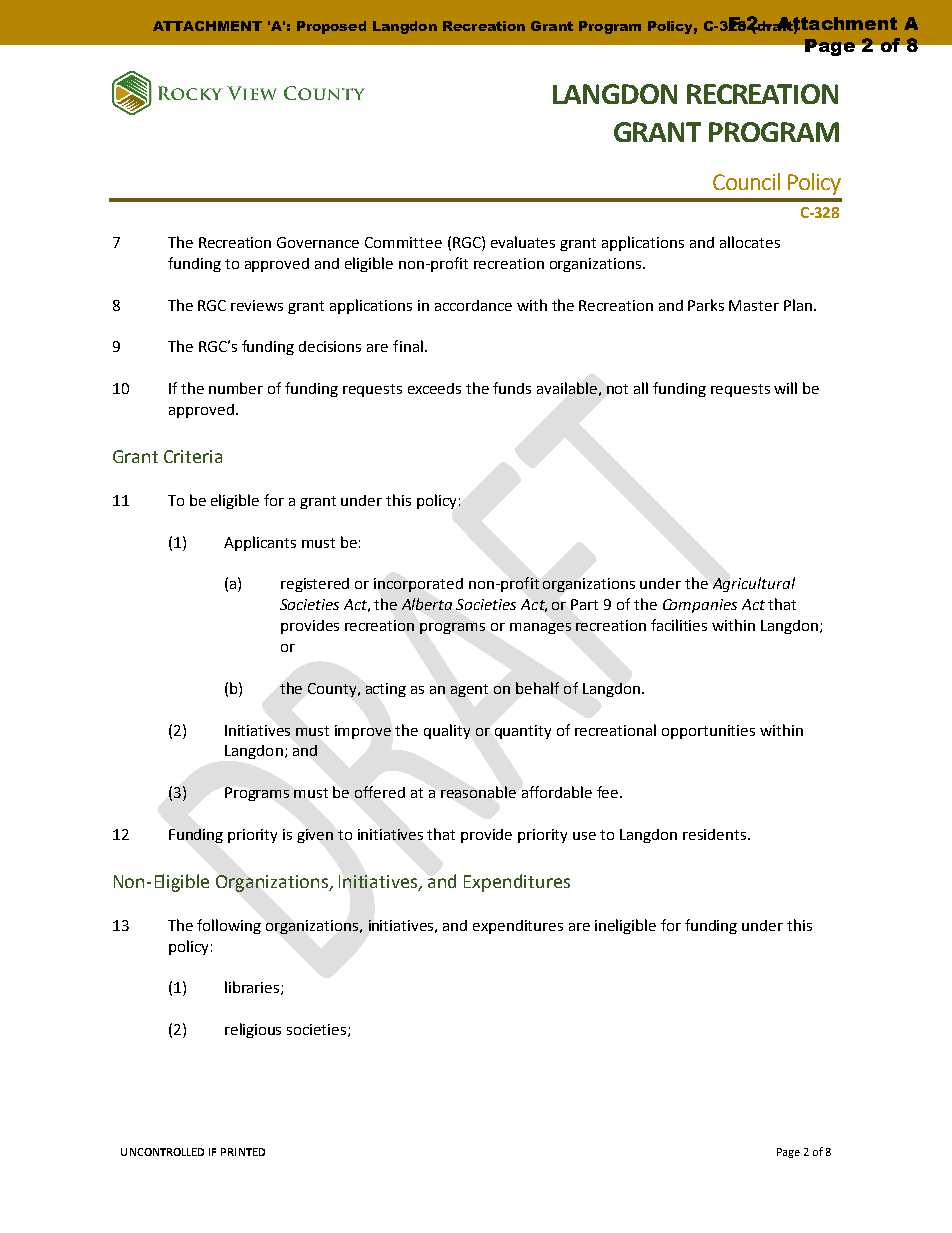 This screenshot has width=952, height=1233. Describe the element at coordinates (243, 1152) in the screenshot. I see `PRINTED` at that location.
